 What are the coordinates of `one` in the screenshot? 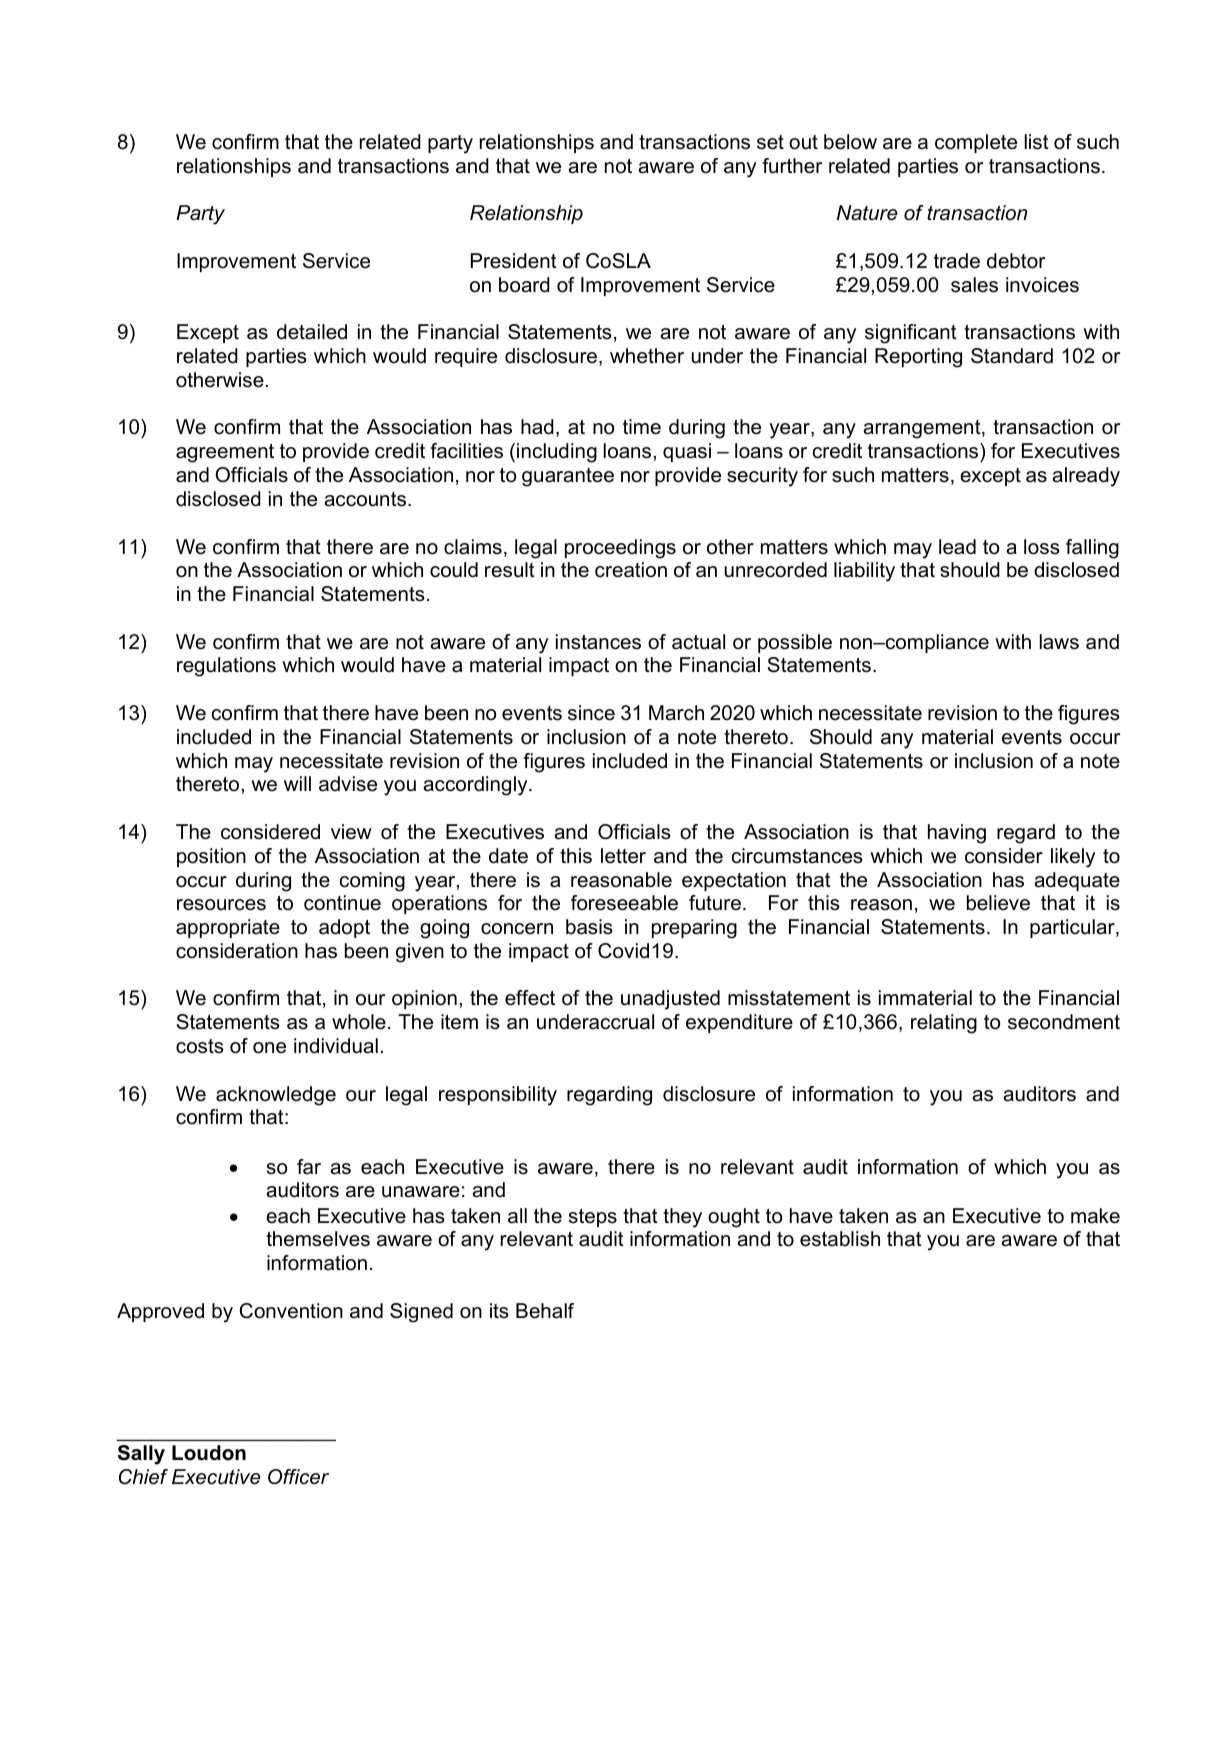 It's located at (269, 1048).
